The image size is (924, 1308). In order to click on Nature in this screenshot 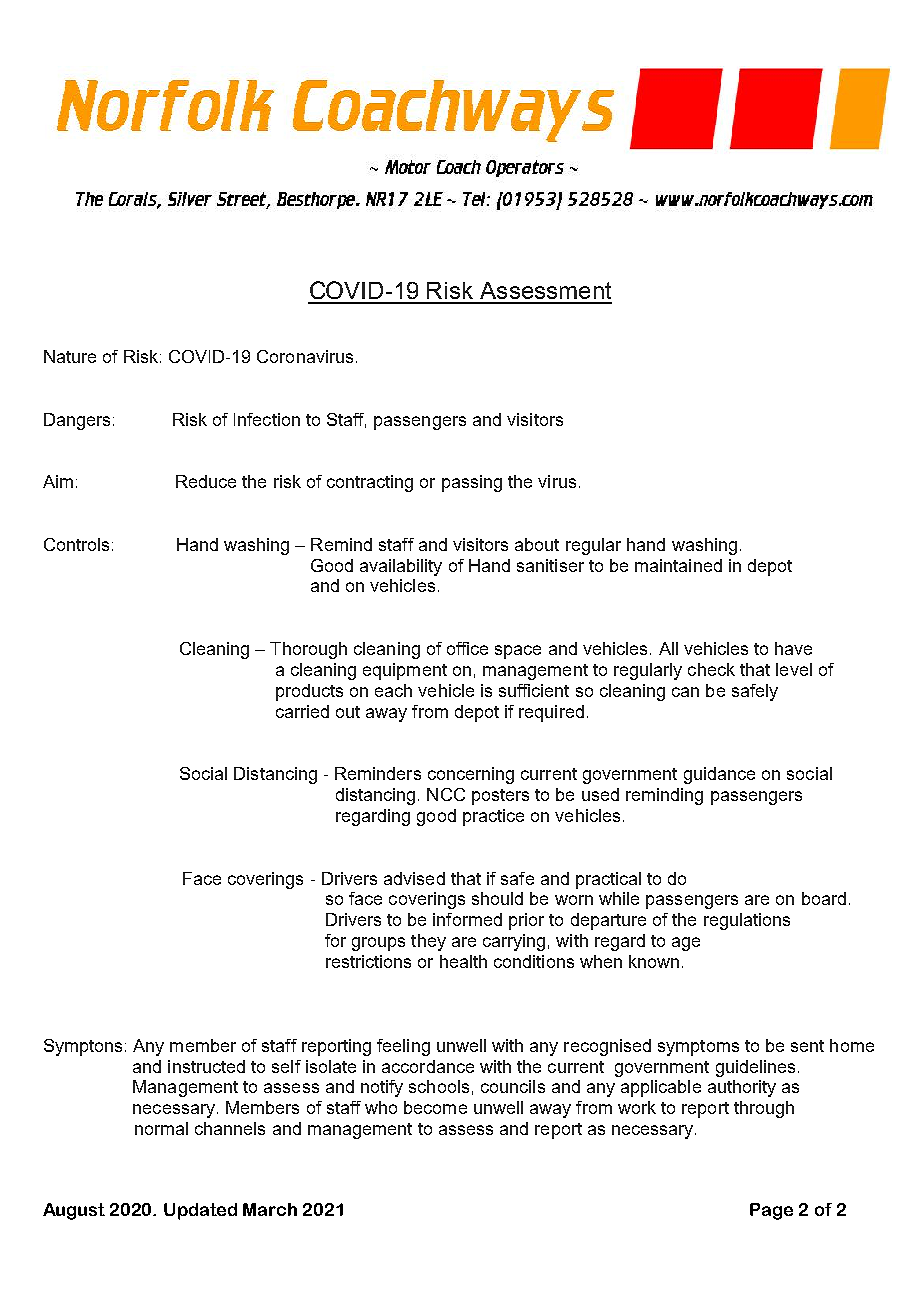, I will do `click(70, 356)`.
